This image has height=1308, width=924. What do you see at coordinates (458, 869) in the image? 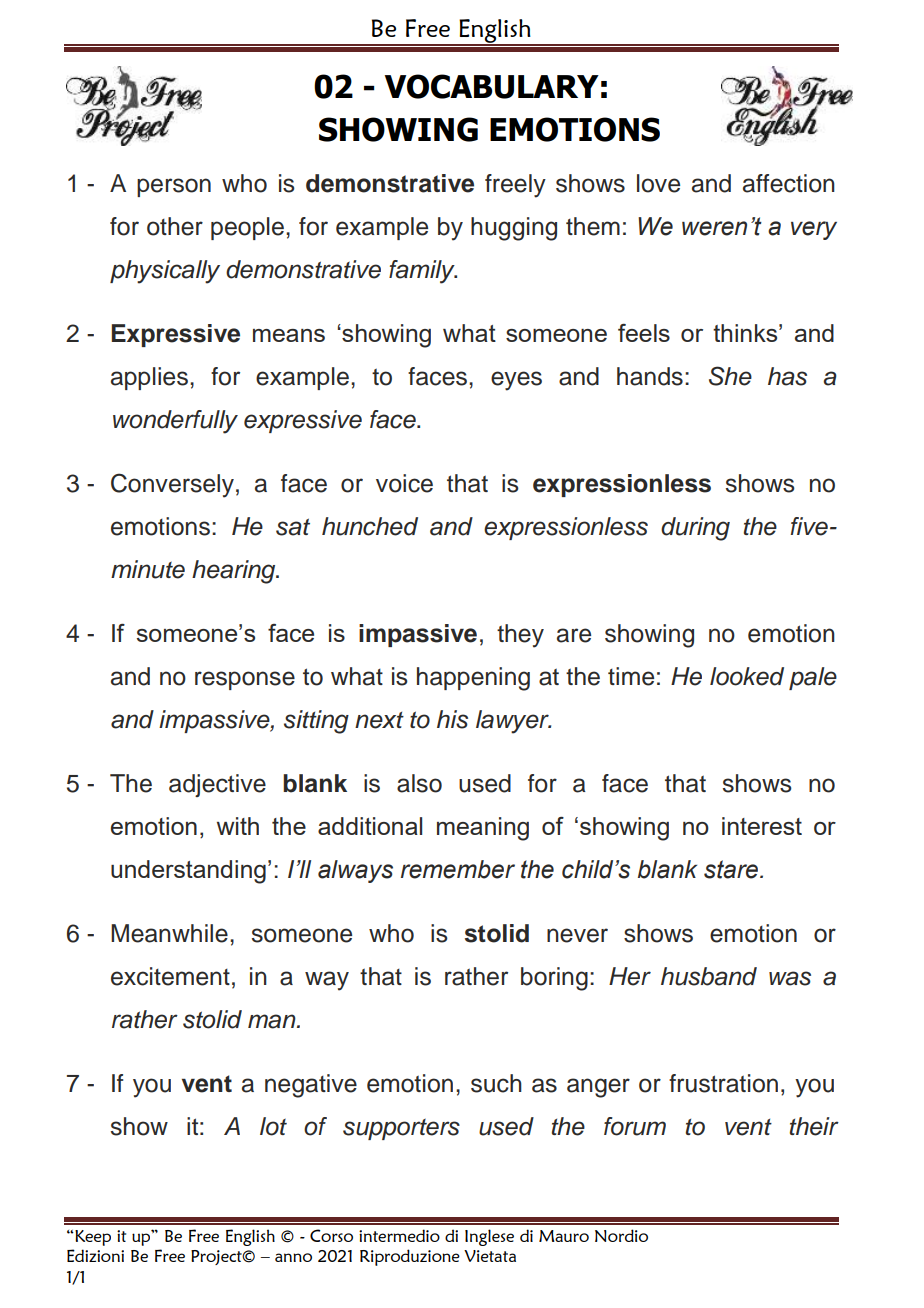
I see `remember` at bounding box center [458, 869].
